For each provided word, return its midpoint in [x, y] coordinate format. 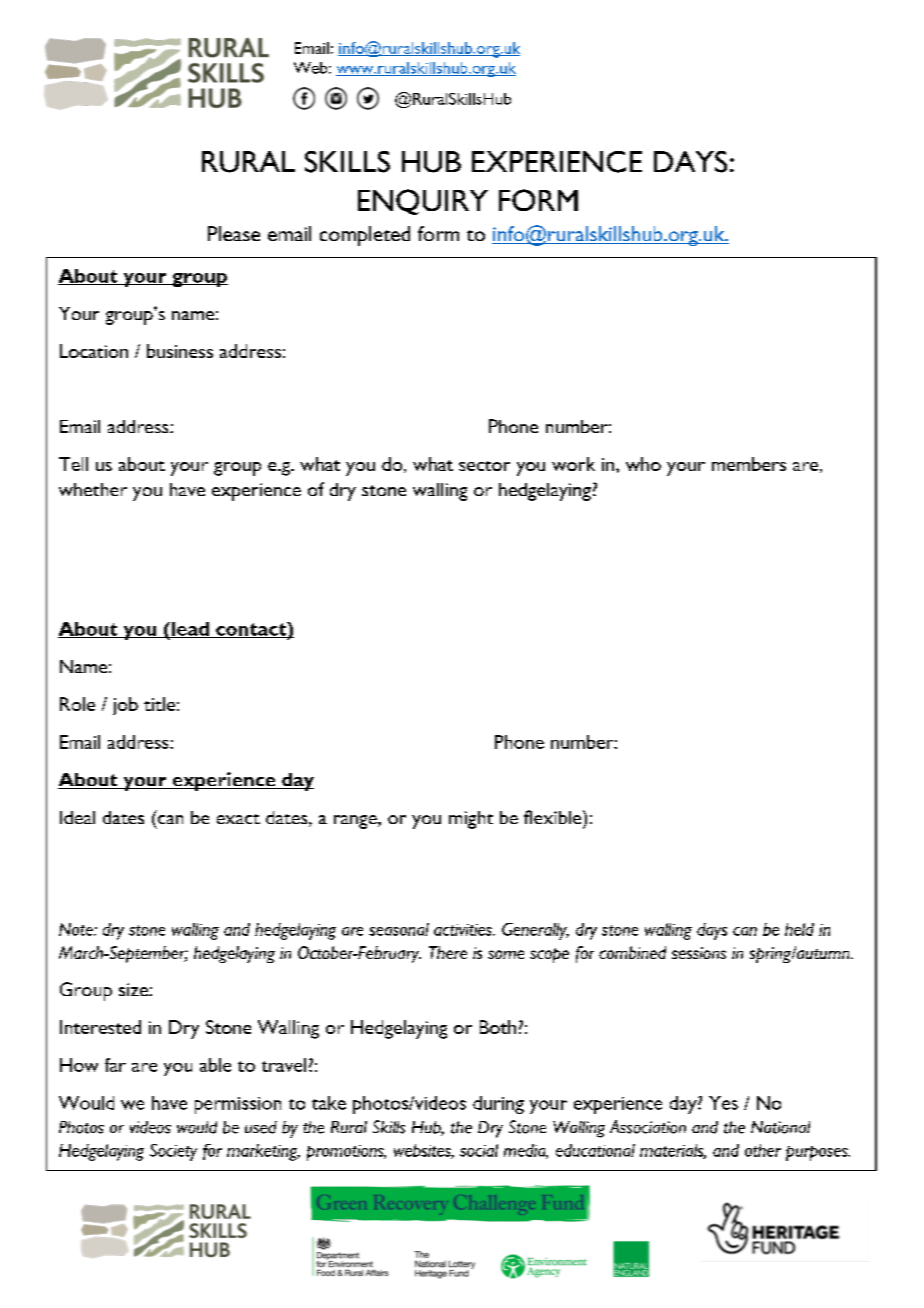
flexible [554, 817]
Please [234, 233]
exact [238, 819]
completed [365, 236]
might [471, 820]
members [749, 464]
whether [93, 489]
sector [484, 466]
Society [173, 1152]
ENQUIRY [423, 202]
